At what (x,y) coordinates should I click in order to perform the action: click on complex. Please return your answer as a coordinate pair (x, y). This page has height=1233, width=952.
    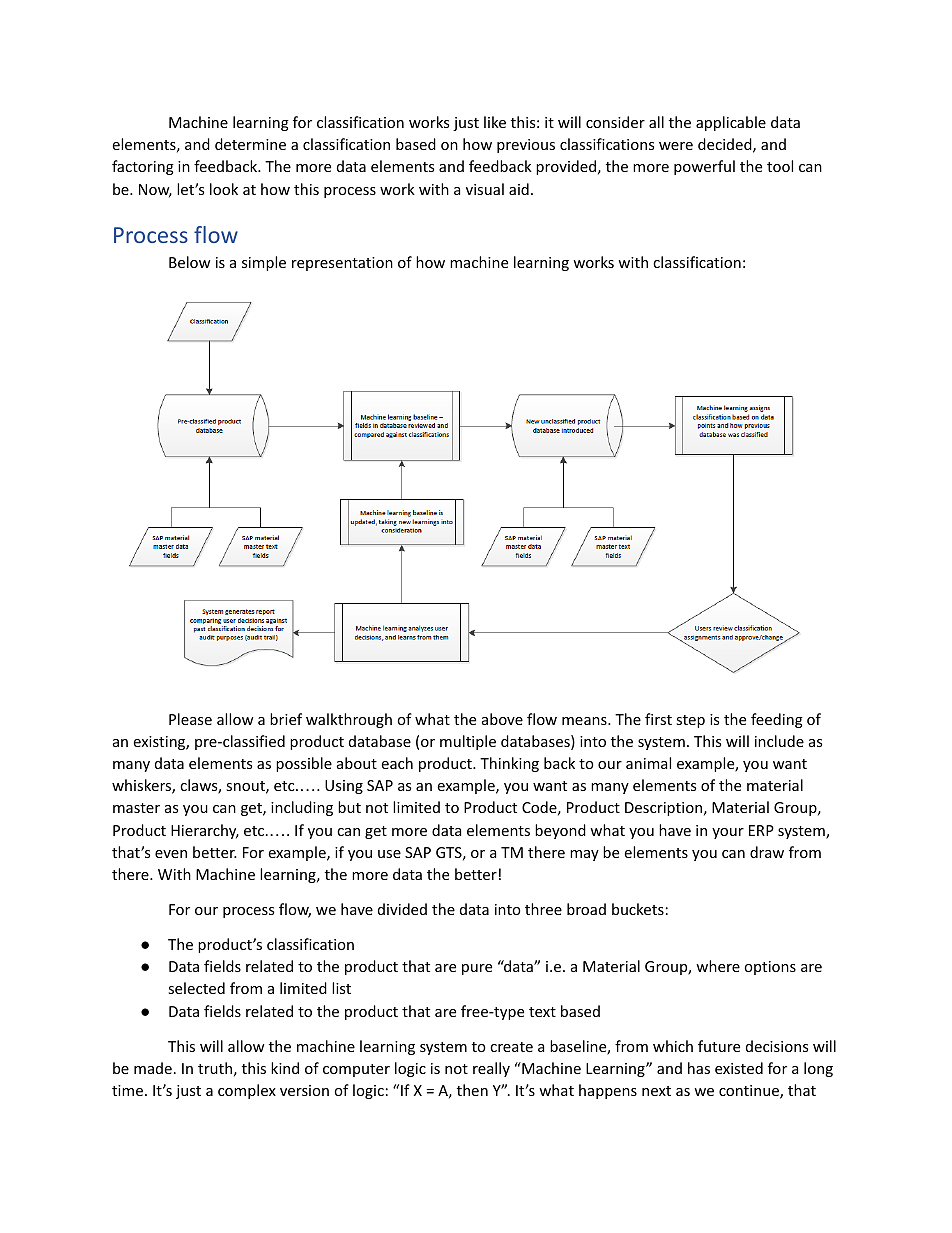
    Looking at the image, I should click on (247, 1091).
